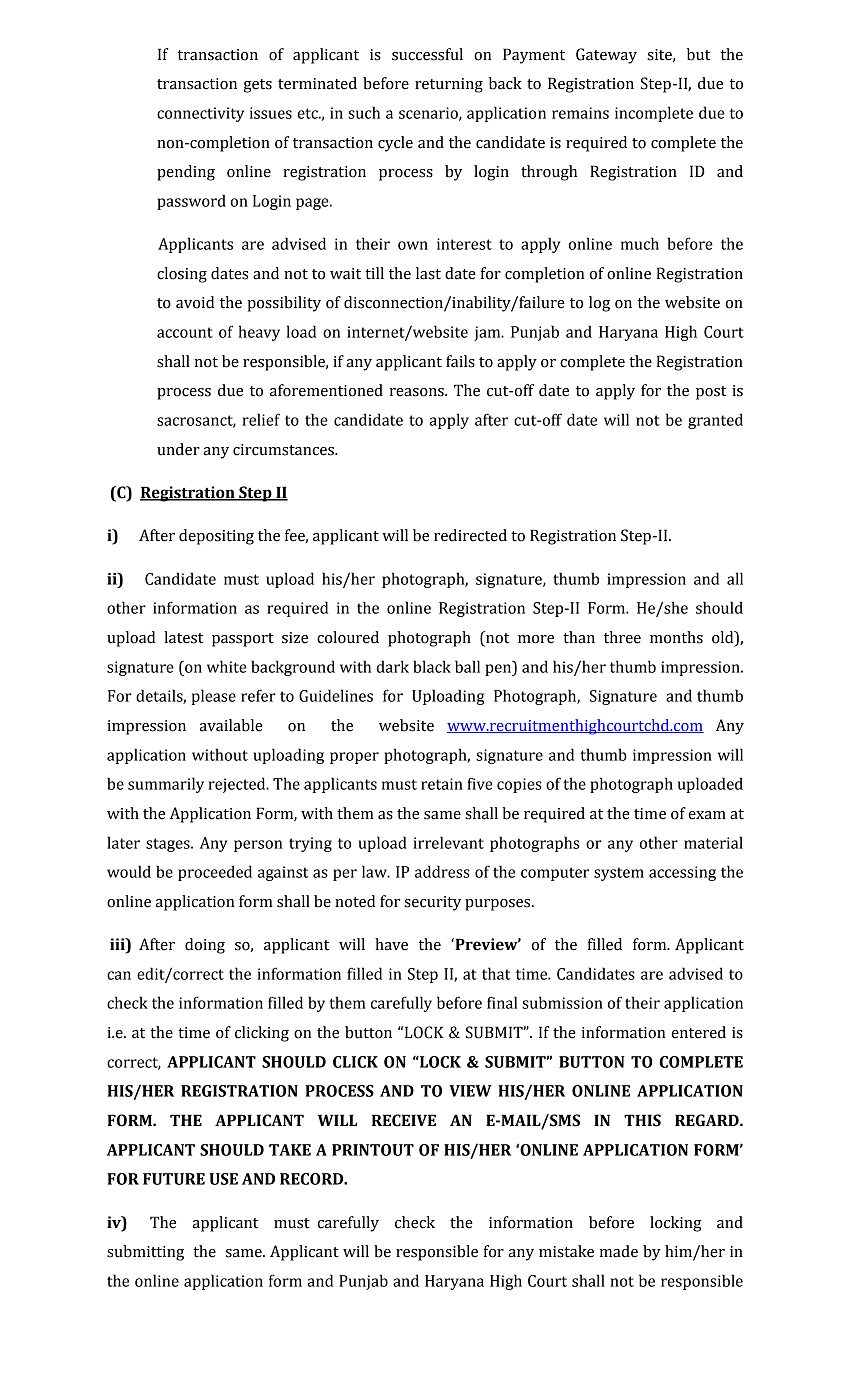 This screenshot has width=849, height=1400. What do you see at coordinates (185, 332) in the screenshot?
I see `account` at bounding box center [185, 332].
